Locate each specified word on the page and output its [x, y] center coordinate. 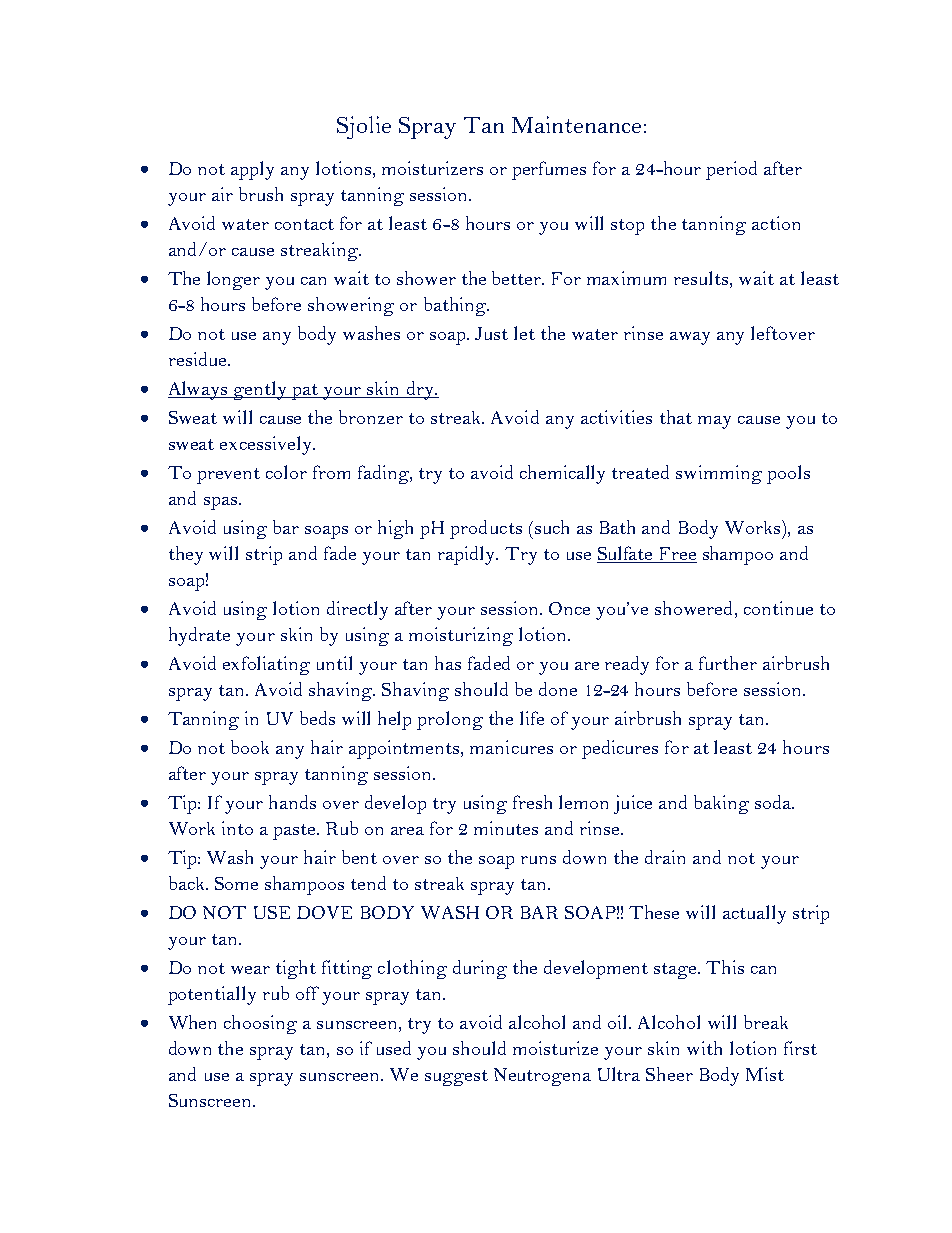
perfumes [549, 170]
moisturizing [461, 636]
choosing [260, 1024]
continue [778, 608]
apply [252, 170]
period [731, 170]
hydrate [199, 636]
